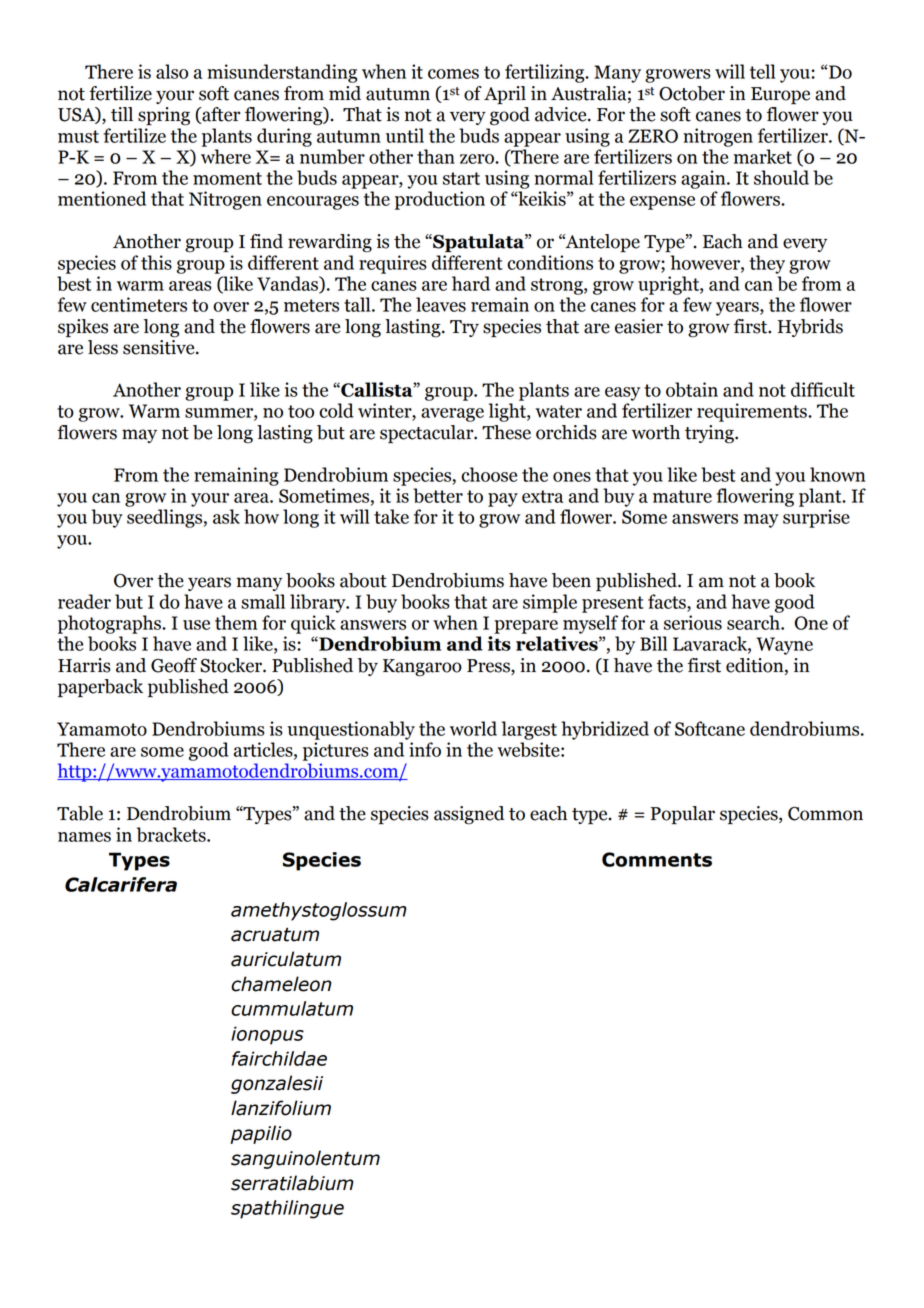 The height and width of the image is (1308, 924). I want to click on sensitive, so click(160, 347).
